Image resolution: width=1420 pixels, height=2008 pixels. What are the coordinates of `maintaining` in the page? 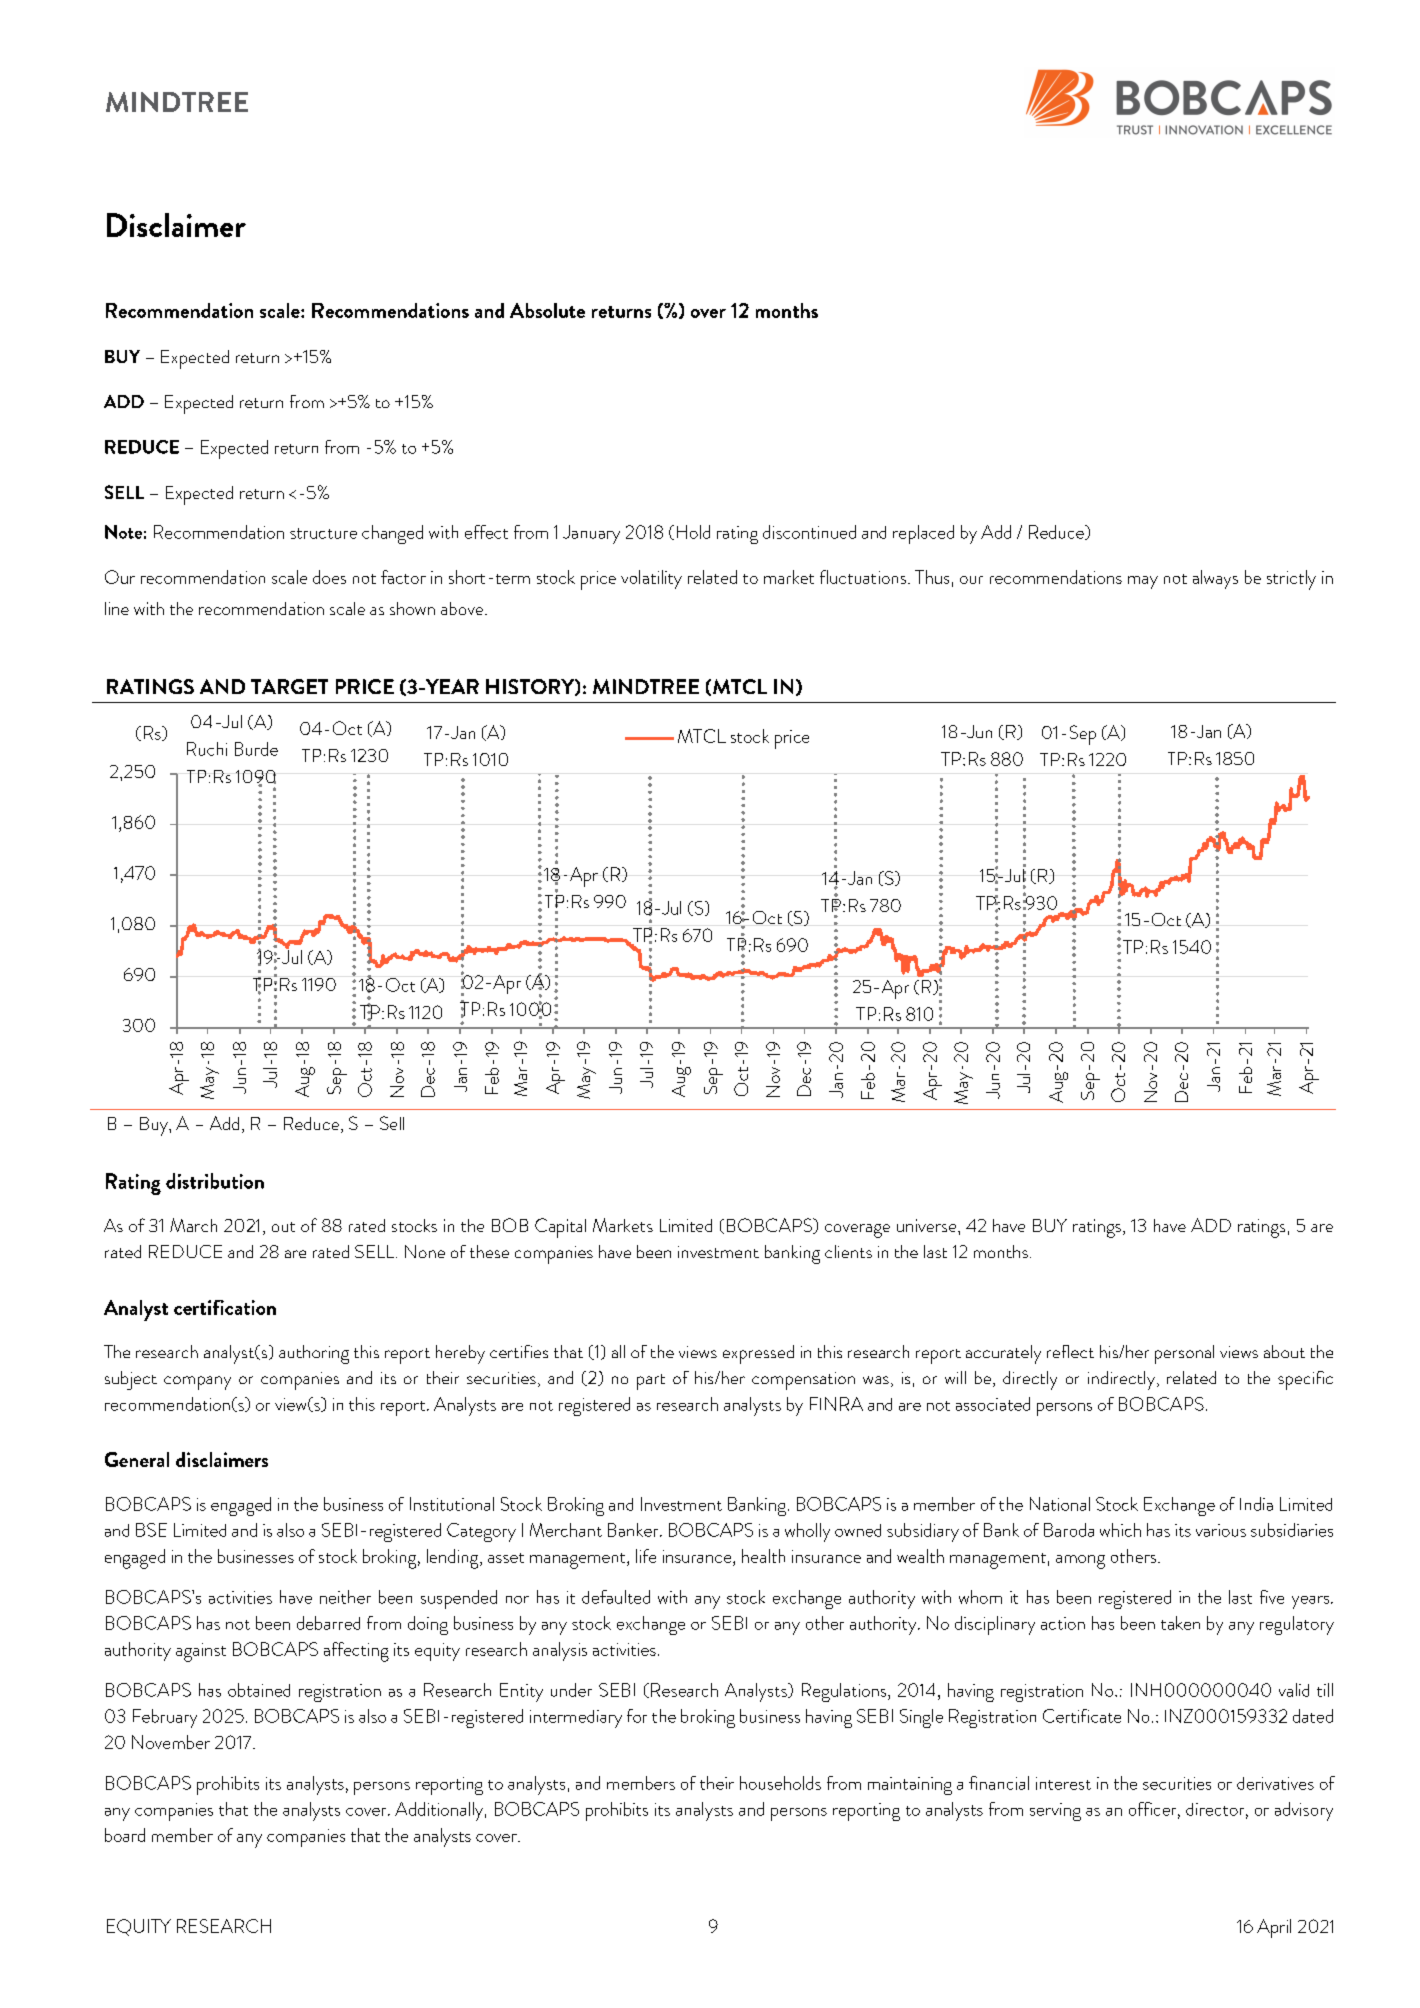 It's located at (910, 1786).
